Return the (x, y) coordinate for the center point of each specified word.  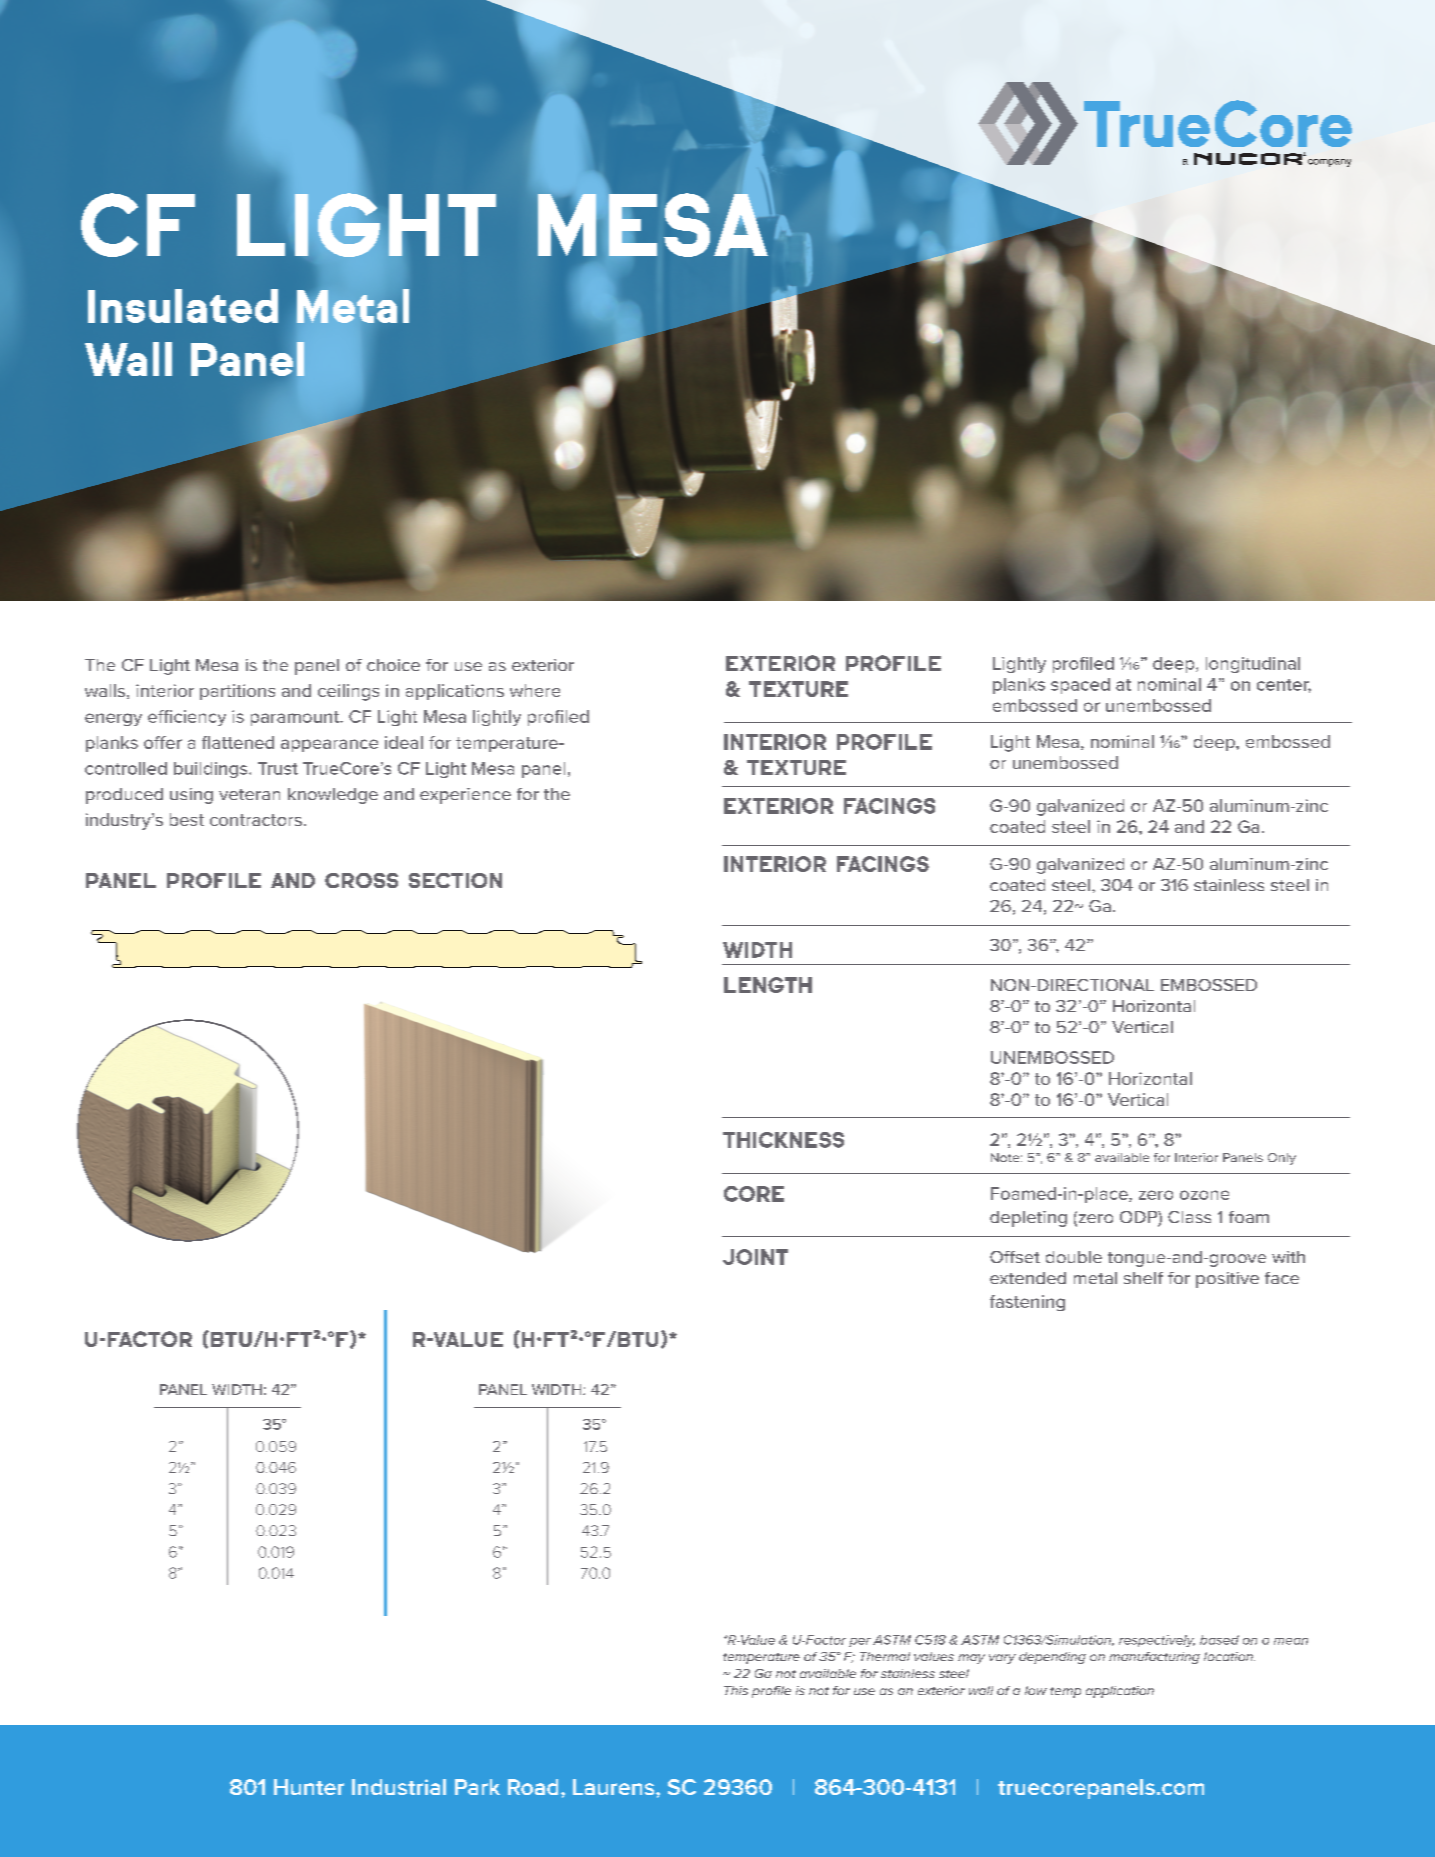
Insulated (183, 306)
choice (393, 665)
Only (1282, 1159)
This (736, 1690)
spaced (1080, 686)
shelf (1143, 1278)
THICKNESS (783, 1140)
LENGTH (768, 985)
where (535, 690)
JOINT (755, 1257)
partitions (237, 692)
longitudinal (1253, 665)
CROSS (361, 880)
